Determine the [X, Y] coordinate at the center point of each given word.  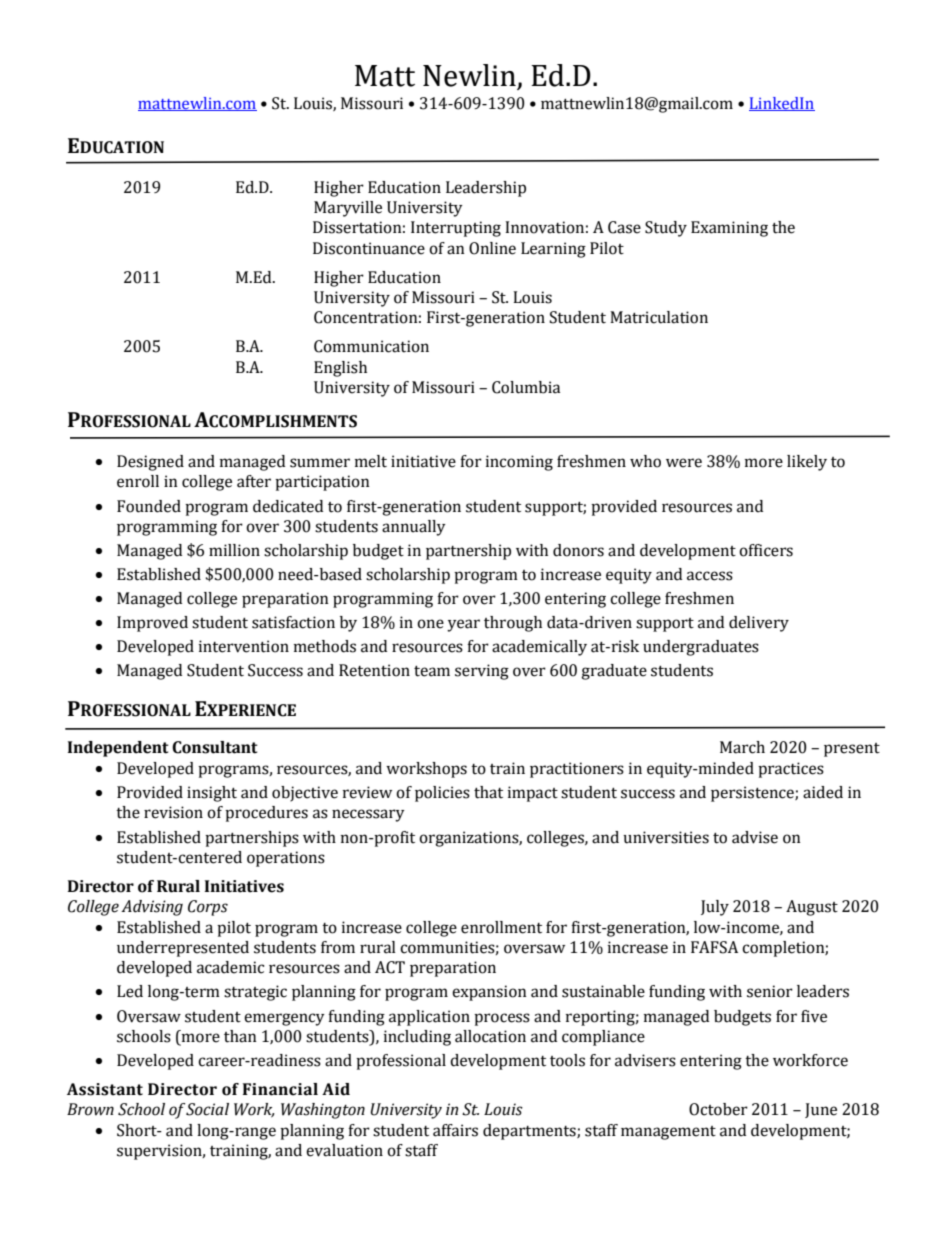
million [234, 550]
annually [414, 528]
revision [173, 812]
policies [442, 794]
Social [207, 1109]
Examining [729, 229]
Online [492, 248]
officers [766, 550]
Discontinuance [369, 248]
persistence [753, 794]
